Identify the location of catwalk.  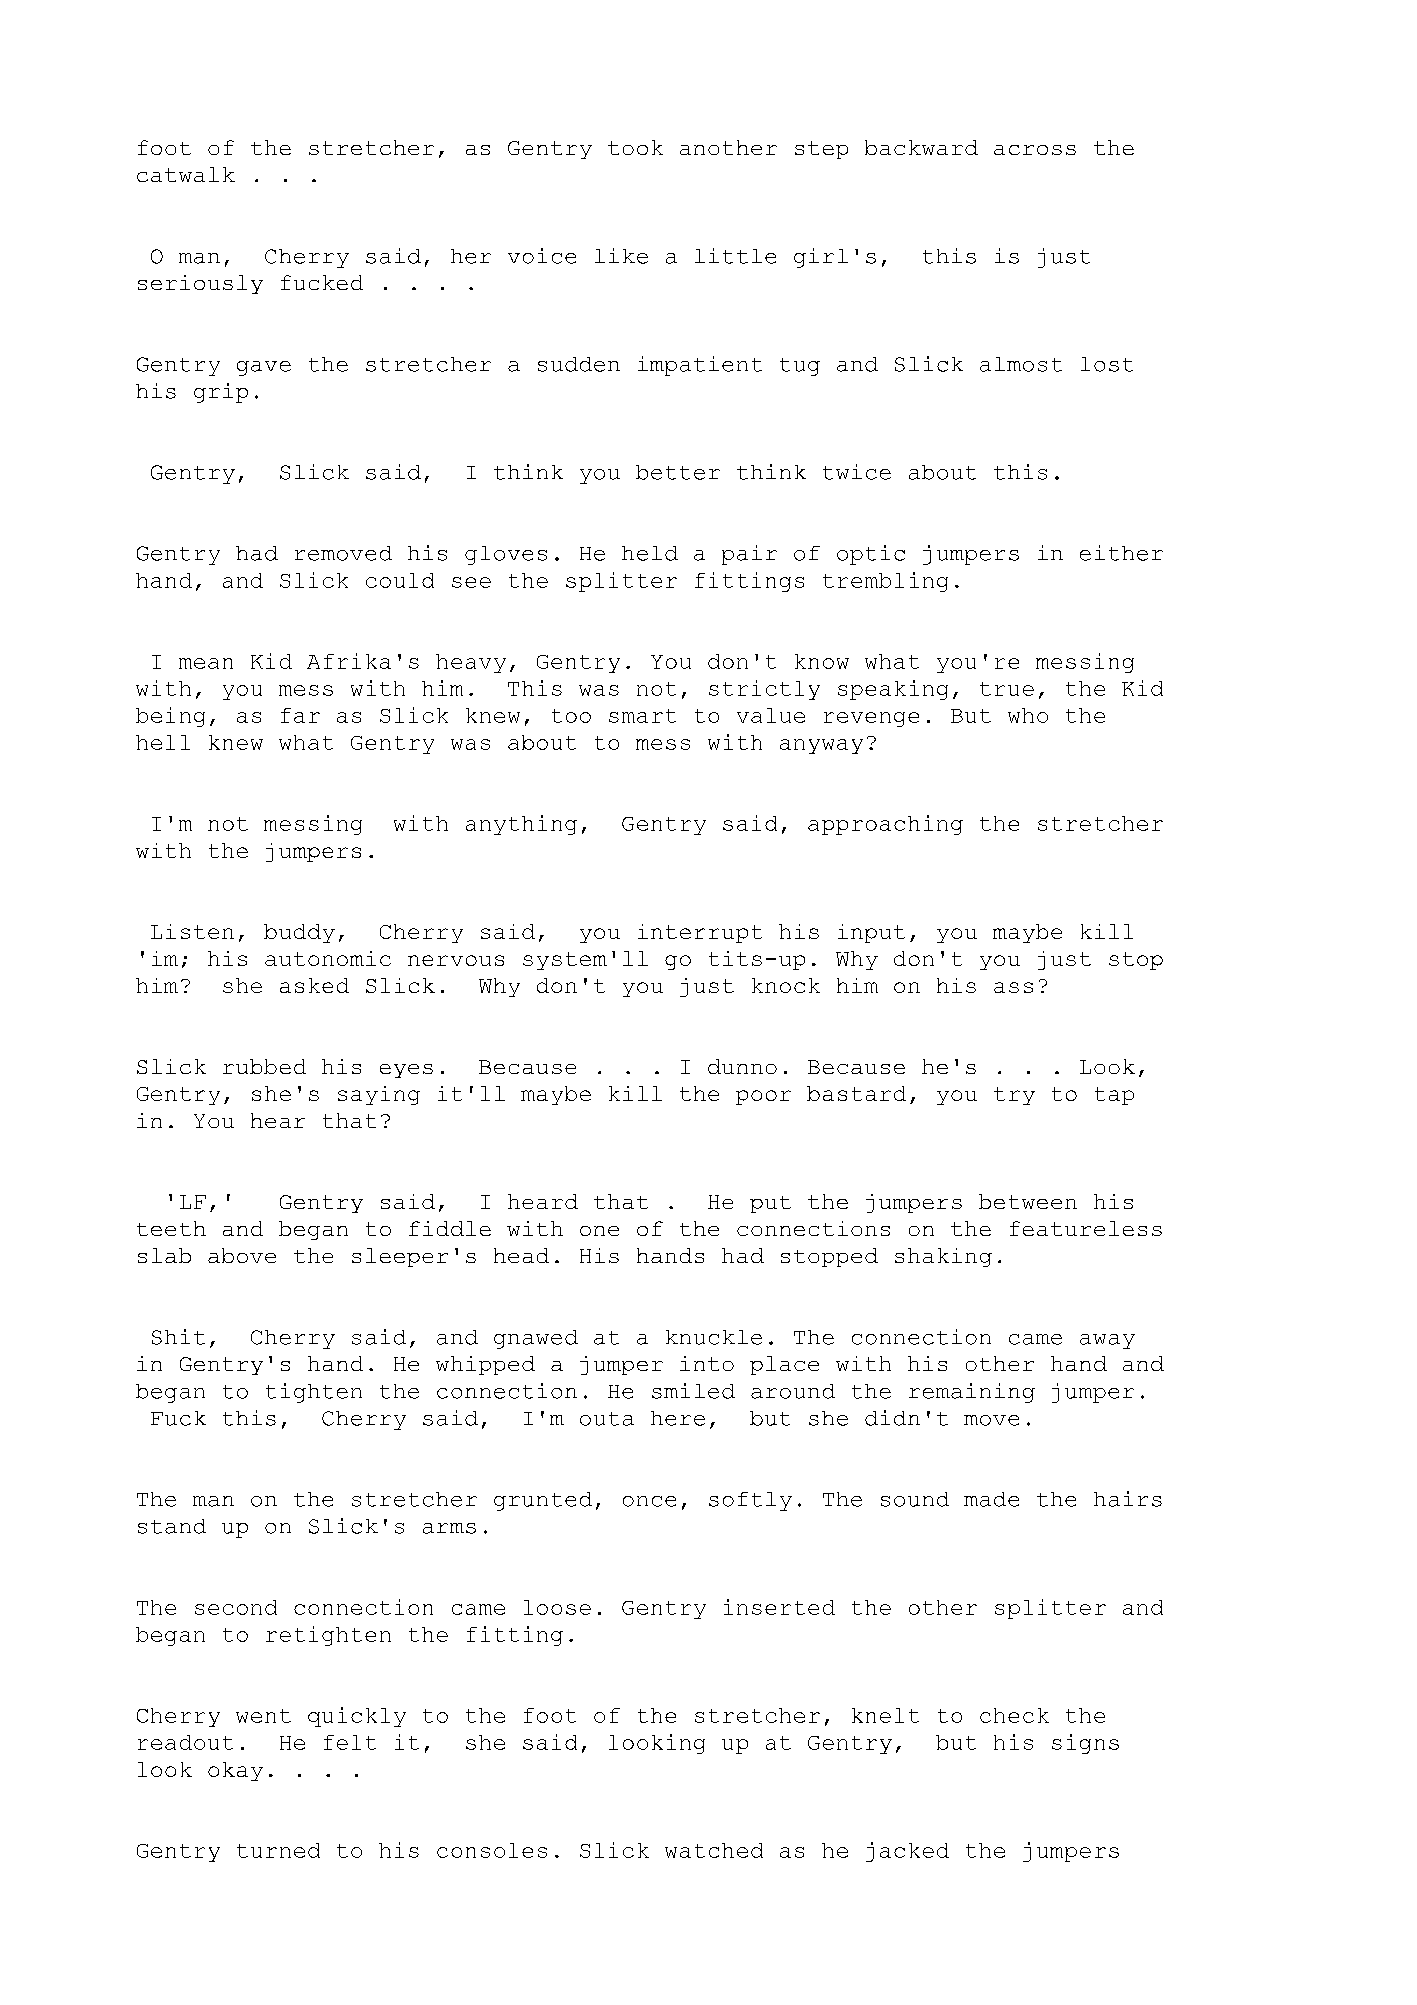
(186, 174).
